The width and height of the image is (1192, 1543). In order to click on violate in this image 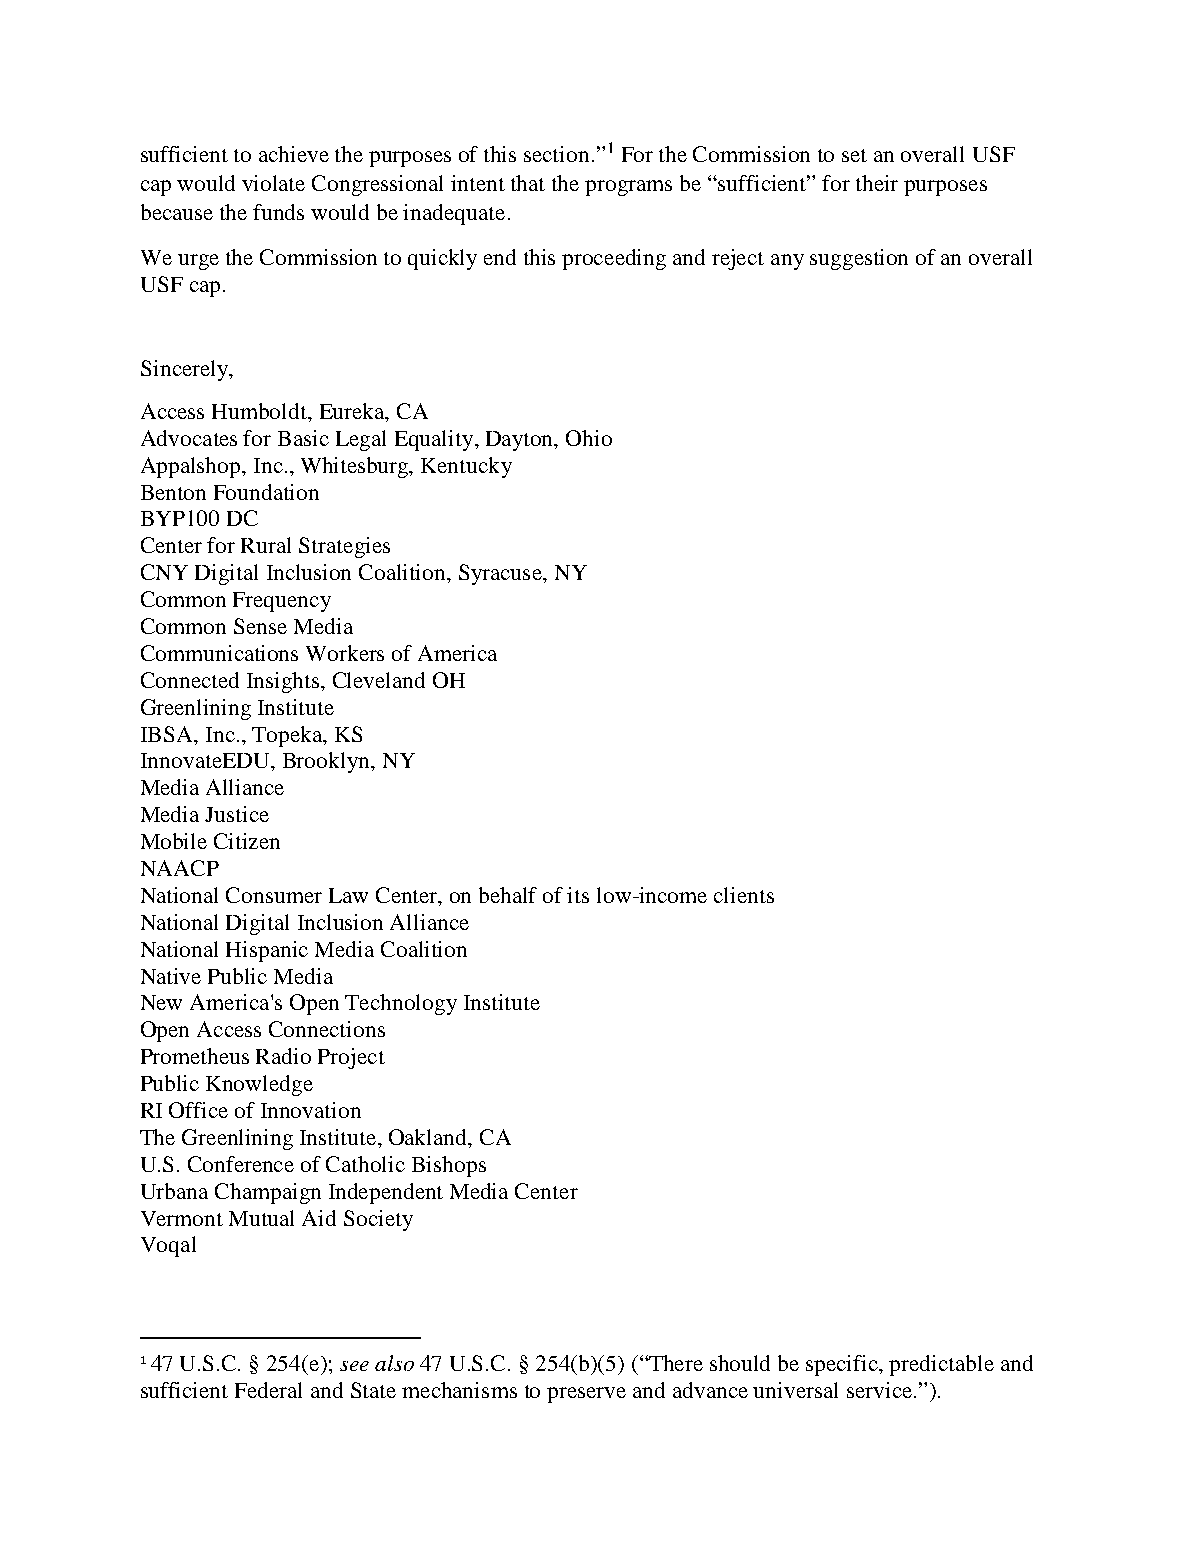, I will do `click(273, 183)`.
